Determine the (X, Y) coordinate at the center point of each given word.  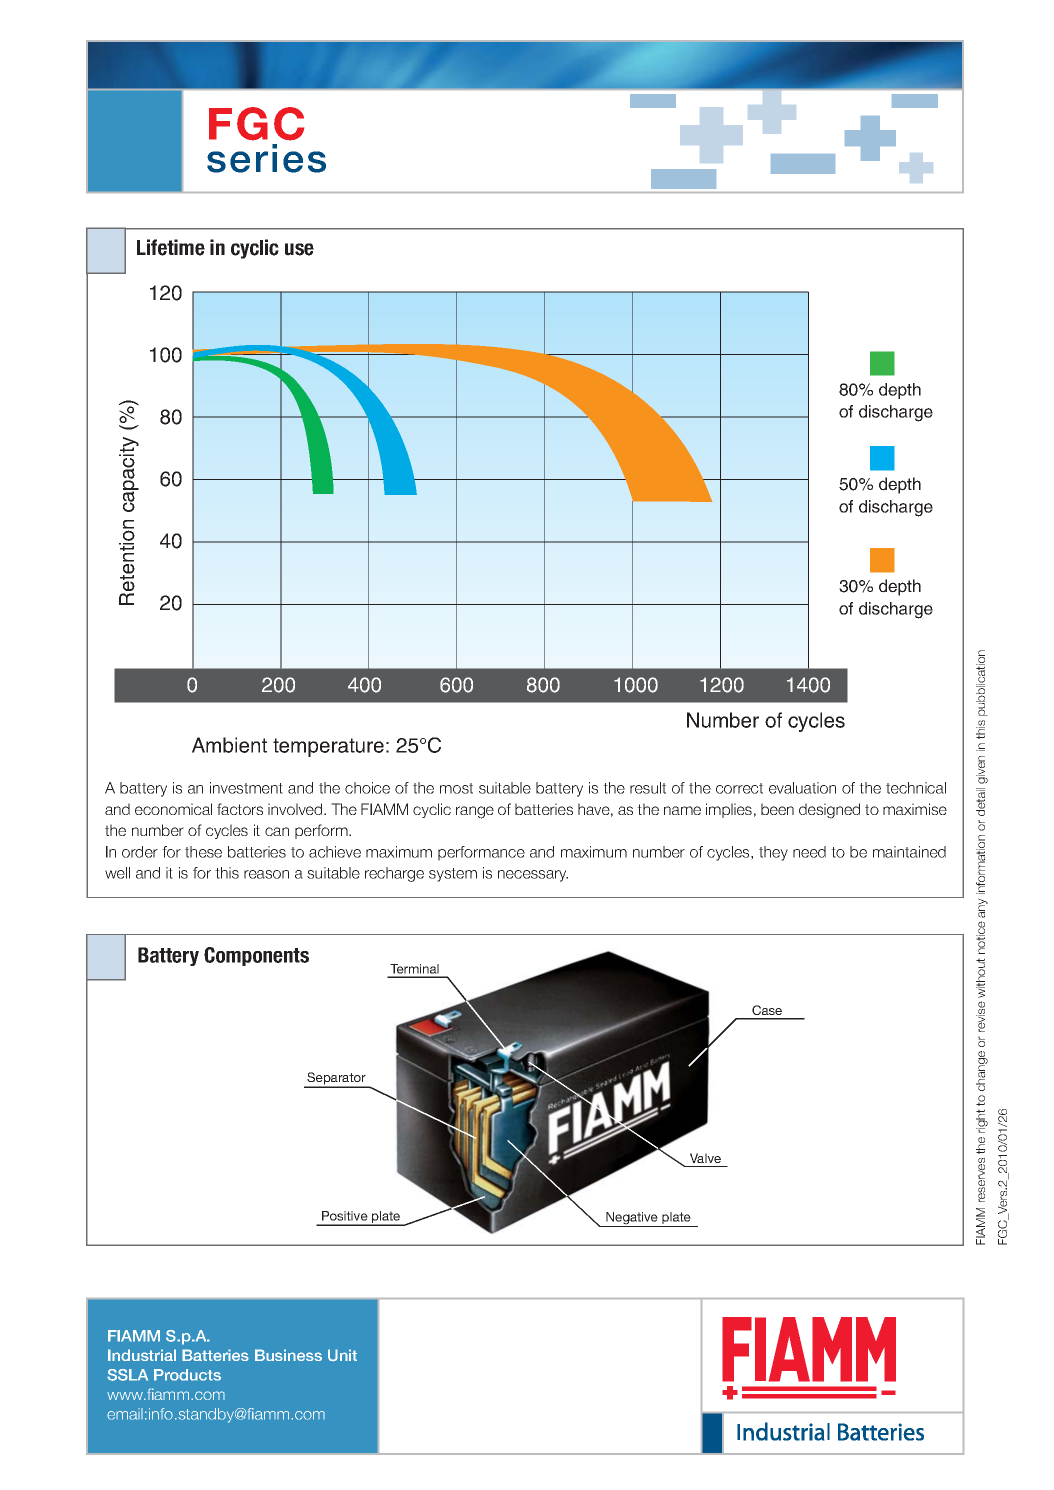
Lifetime (171, 247)
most (456, 788)
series (266, 158)
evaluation (802, 788)
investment (246, 788)
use (299, 249)
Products (187, 1375)
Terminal (414, 970)
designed (829, 811)
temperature (328, 747)
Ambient (229, 745)
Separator (336, 1079)
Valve (705, 1158)
